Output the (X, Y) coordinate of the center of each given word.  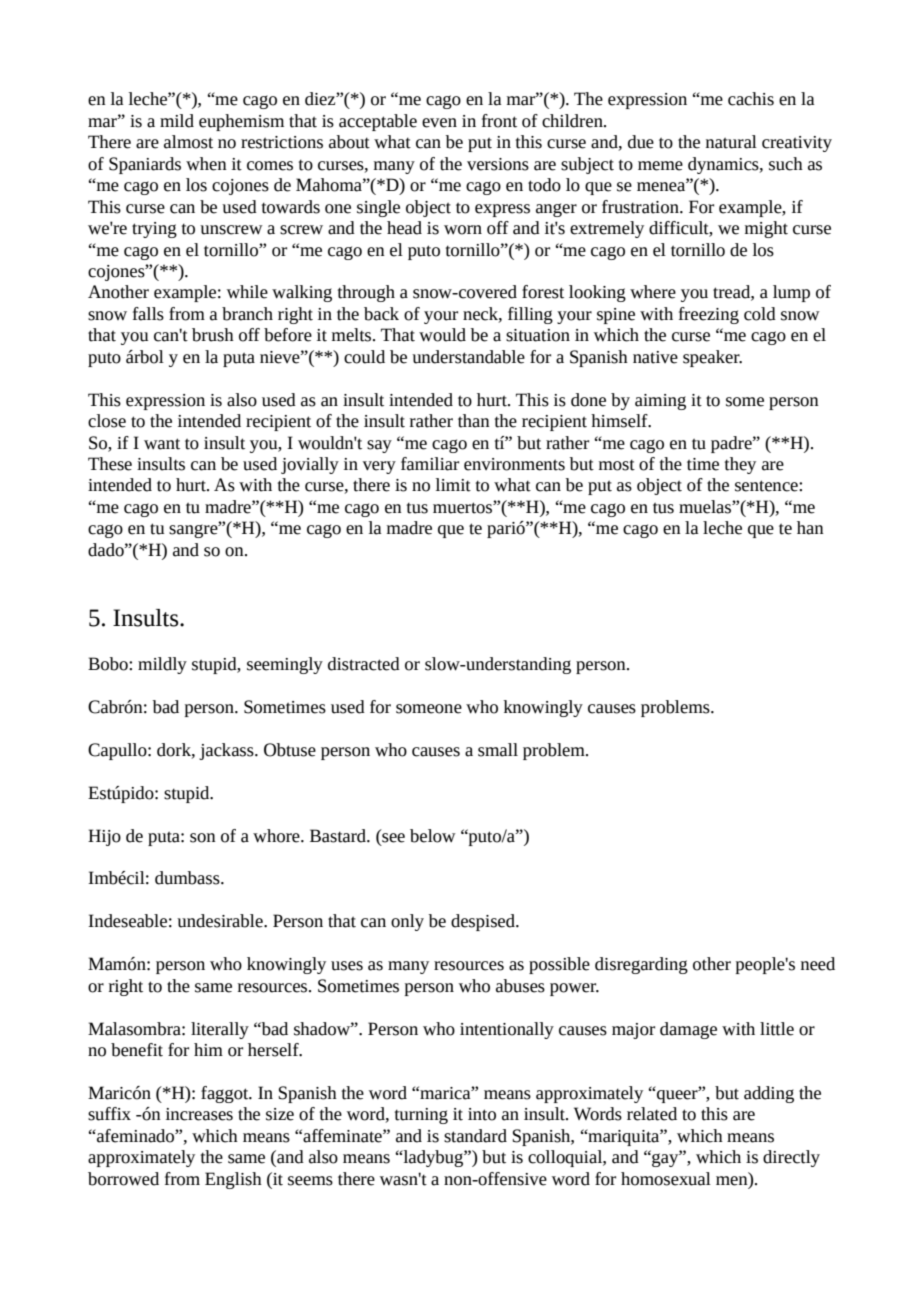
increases (199, 1114)
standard (475, 1136)
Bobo (109, 664)
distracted (364, 664)
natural (731, 142)
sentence (767, 486)
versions (498, 164)
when (206, 164)
